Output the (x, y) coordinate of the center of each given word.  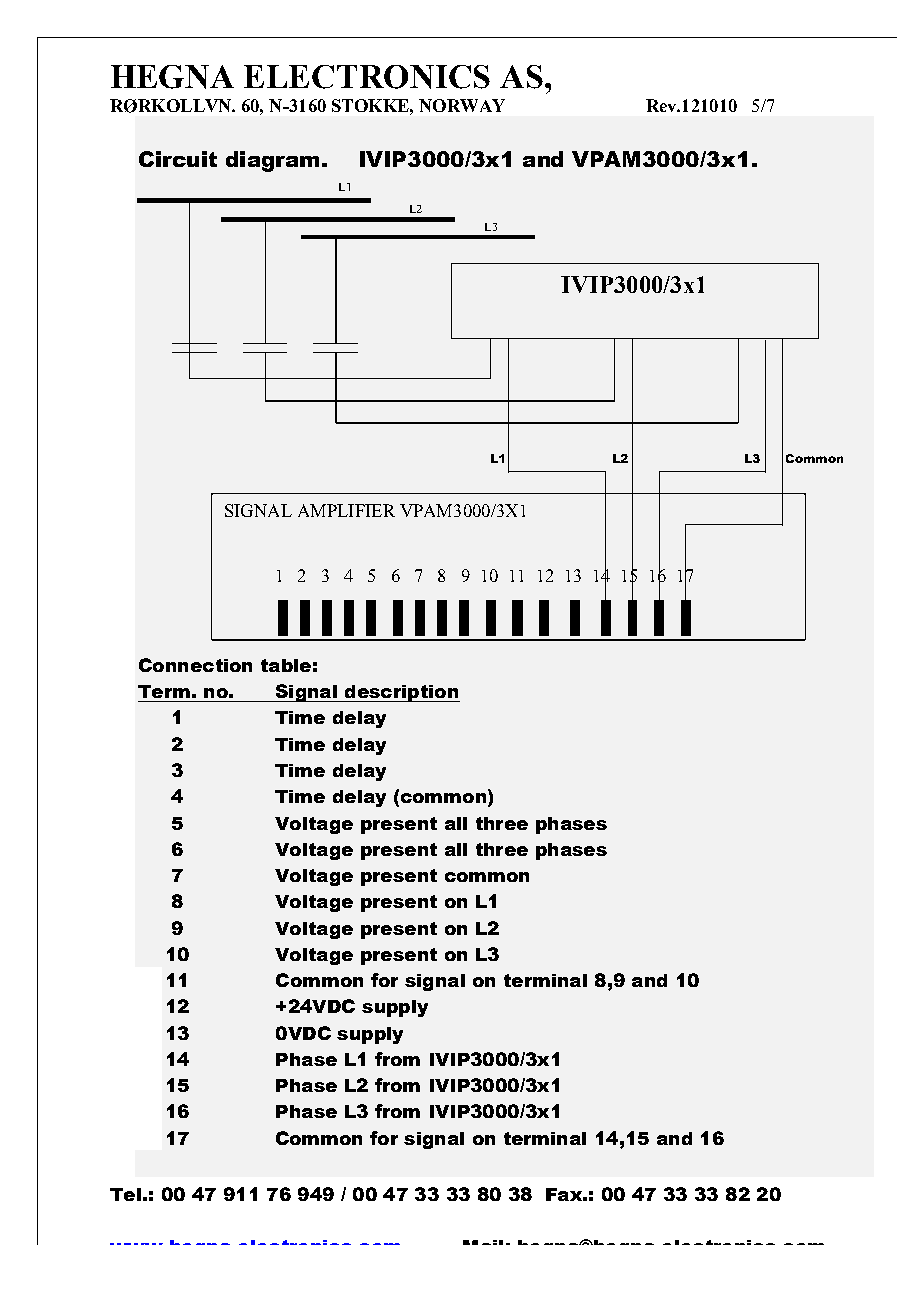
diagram (272, 161)
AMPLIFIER (346, 510)
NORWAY (462, 105)
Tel (125, 1194)
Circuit (178, 159)
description (401, 693)
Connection (195, 665)
